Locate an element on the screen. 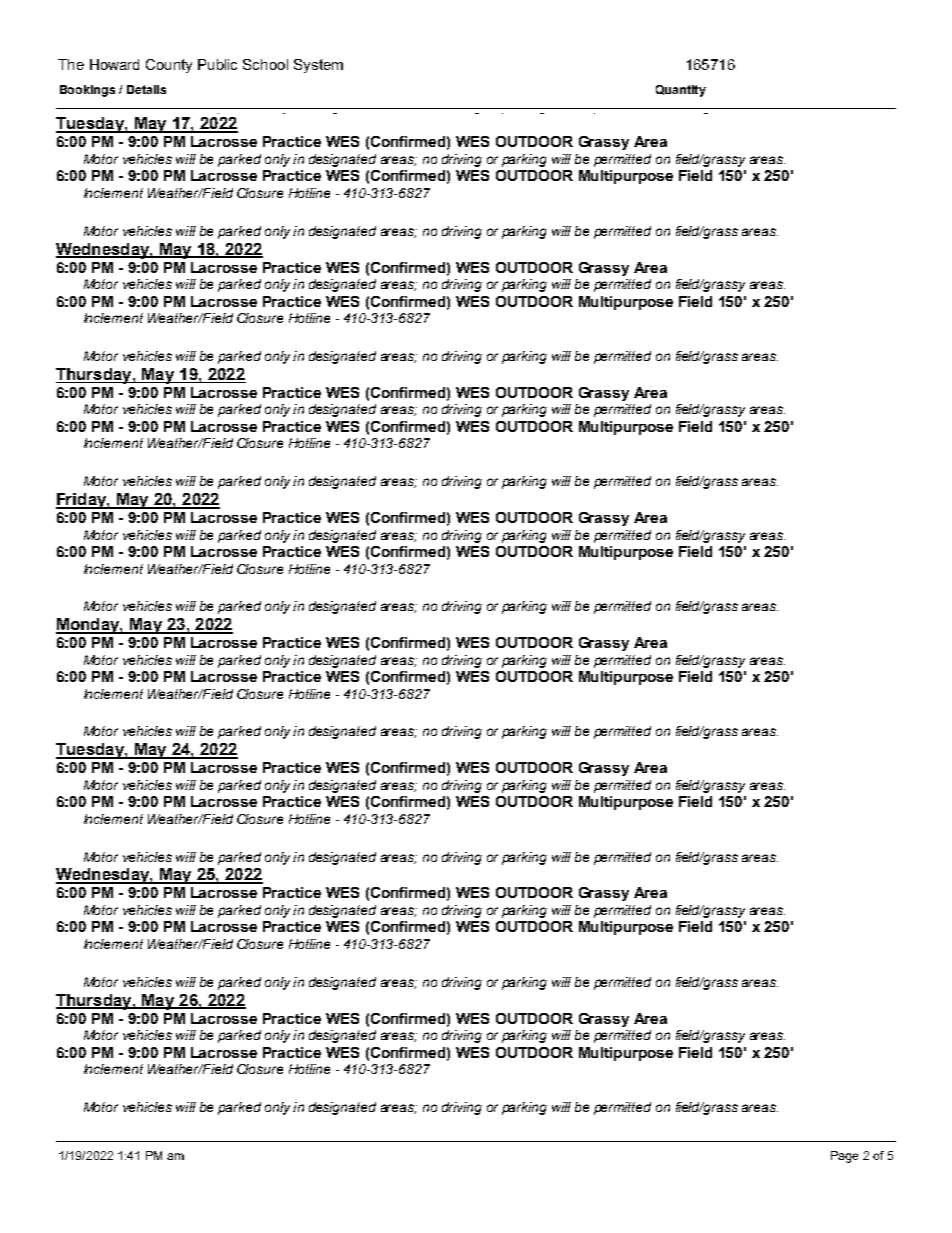  Details is located at coordinates (146, 89).
